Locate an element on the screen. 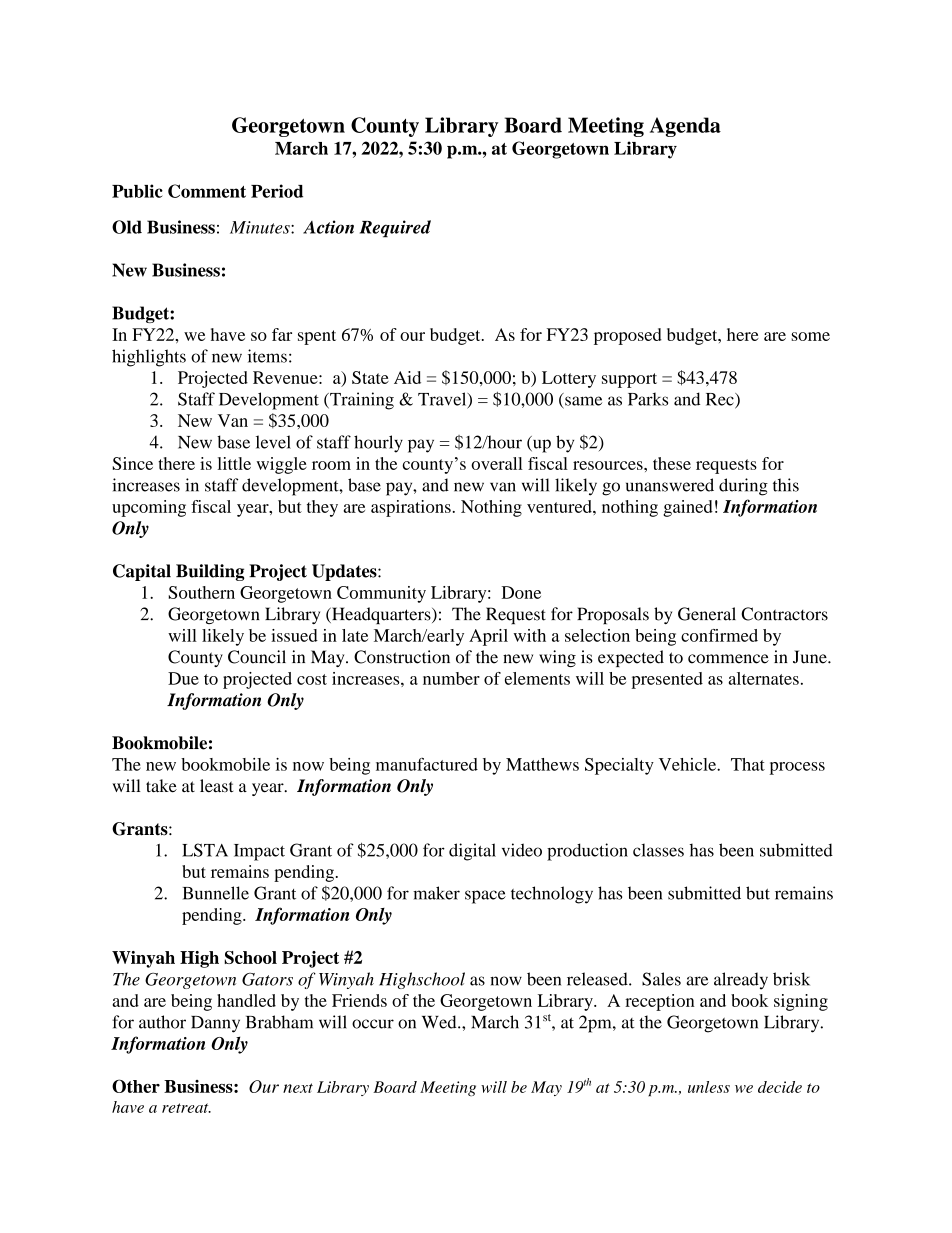 The image size is (952, 1233). Comment is located at coordinates (207, 191).
